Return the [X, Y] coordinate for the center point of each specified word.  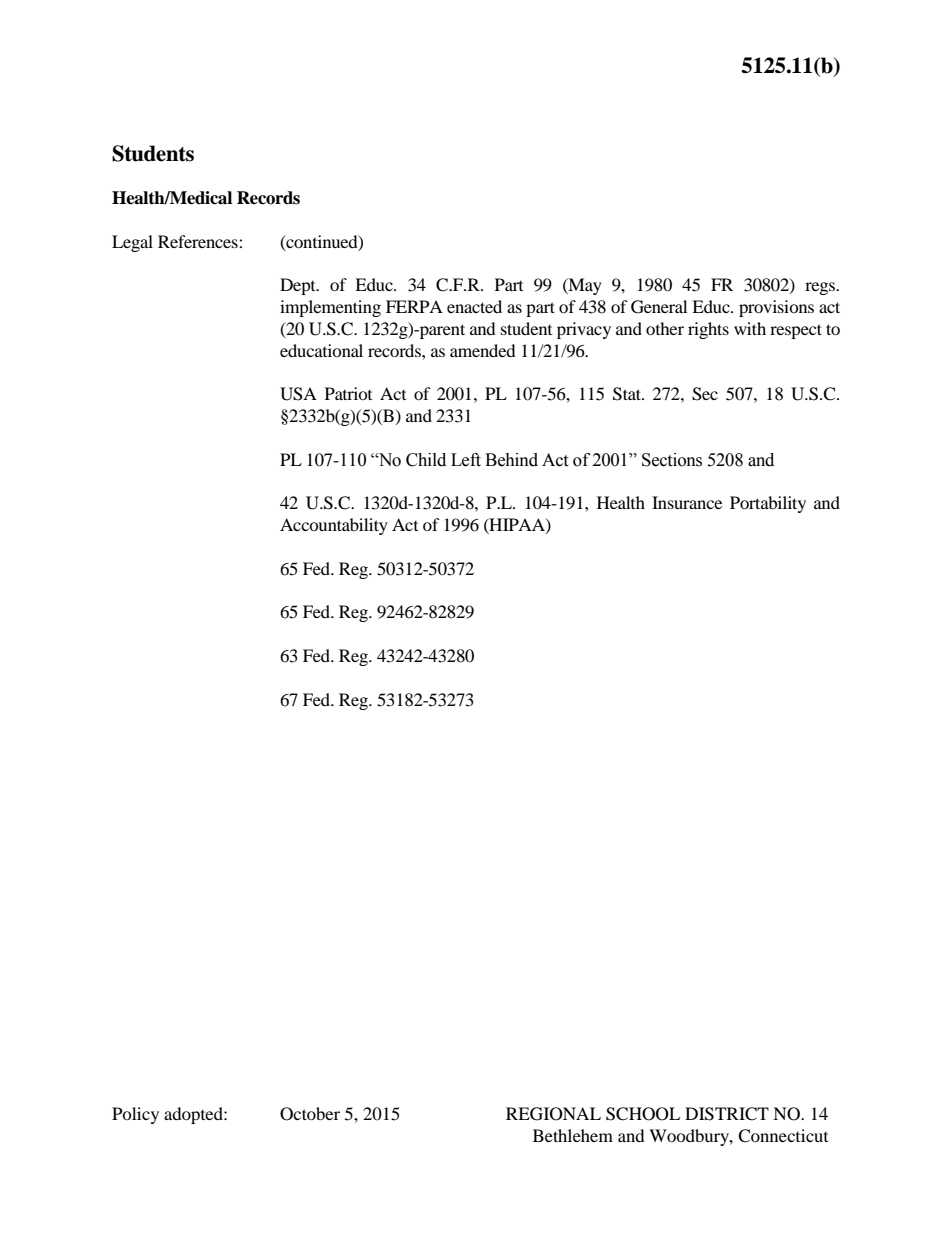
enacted [474, 306]
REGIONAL [553, 1114]
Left [466, 460]
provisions [776, 308]
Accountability [334, 526]
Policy [135, 1115]
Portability [768, 504]
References [199, 241]
